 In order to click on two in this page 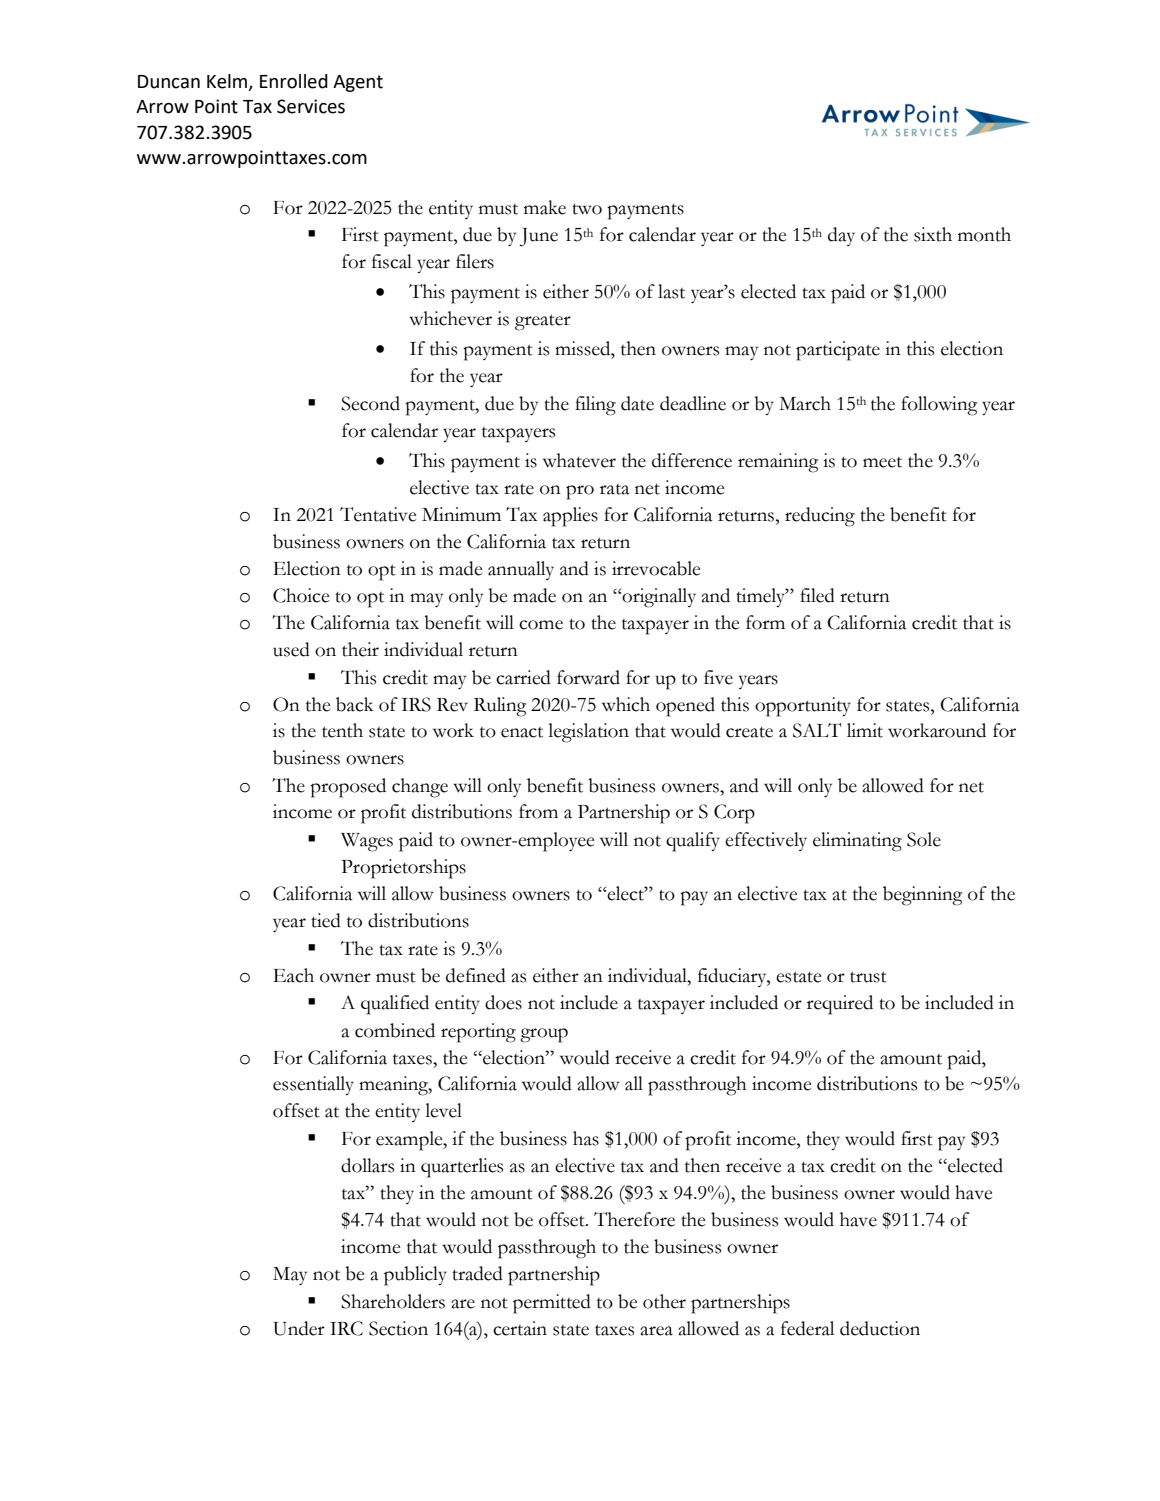, I will do `click(587, 209)`.
